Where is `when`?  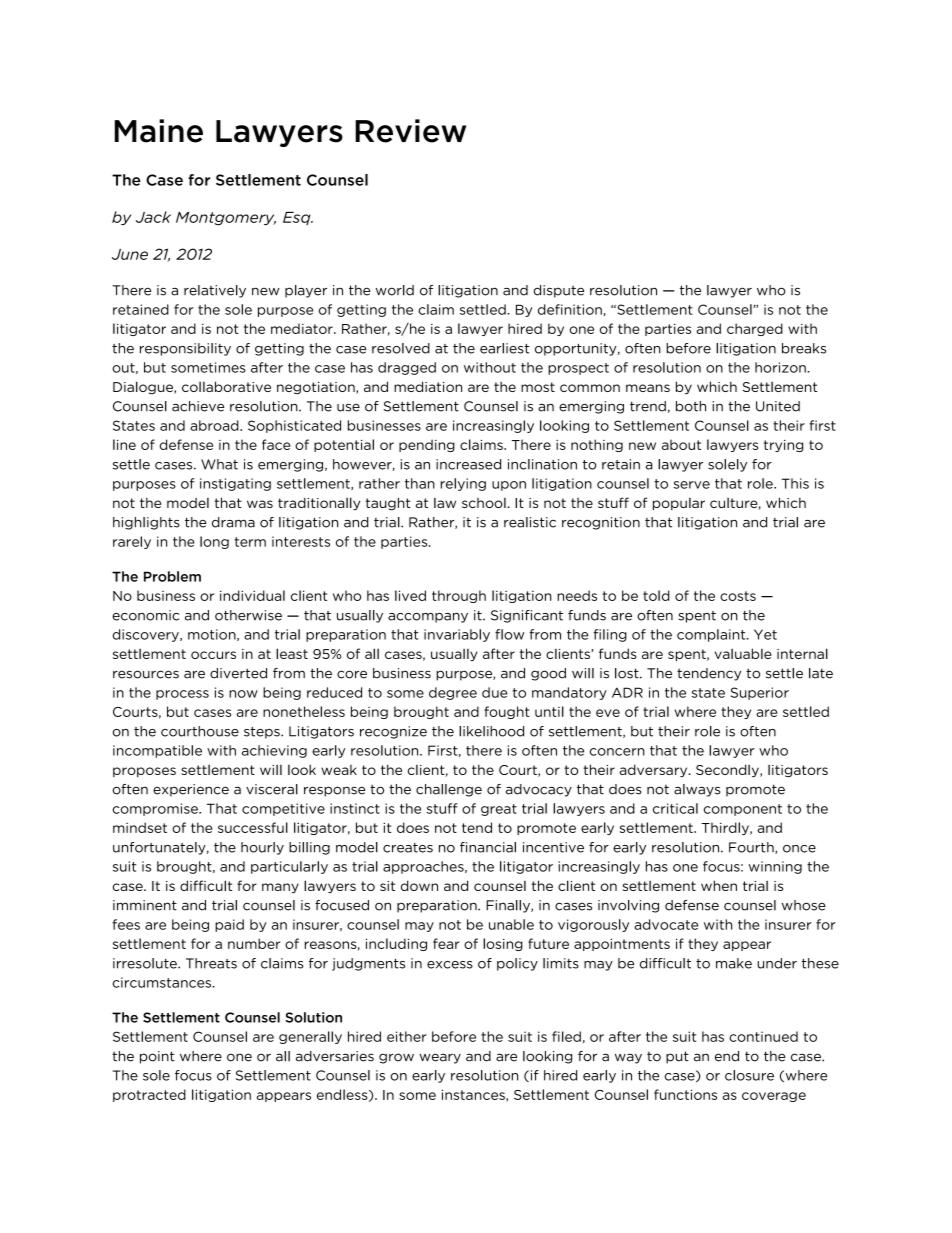
when is located at coordinates (719, 885).
